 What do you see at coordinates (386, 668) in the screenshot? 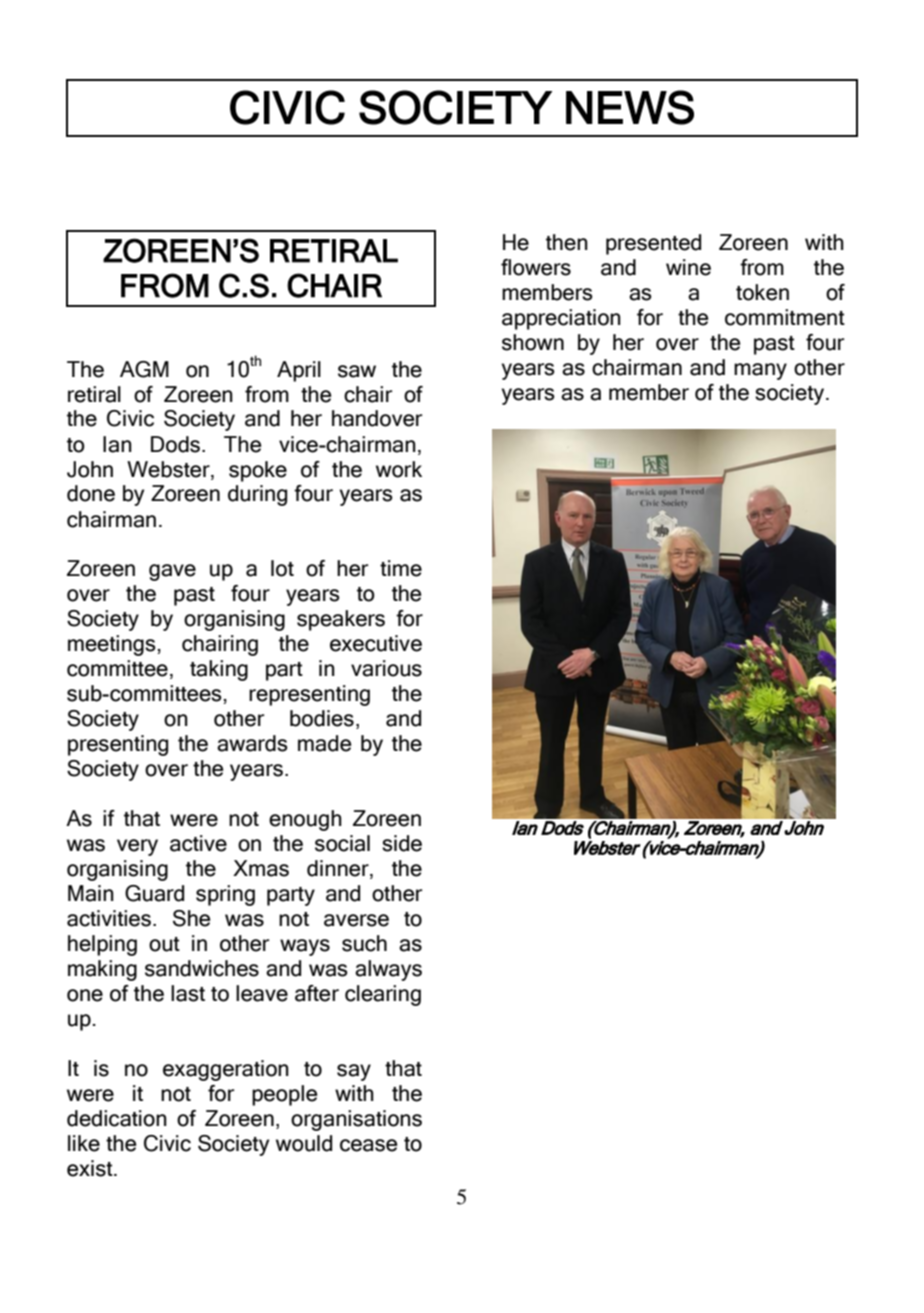
I see `various` at bounding box center [386, 668].
